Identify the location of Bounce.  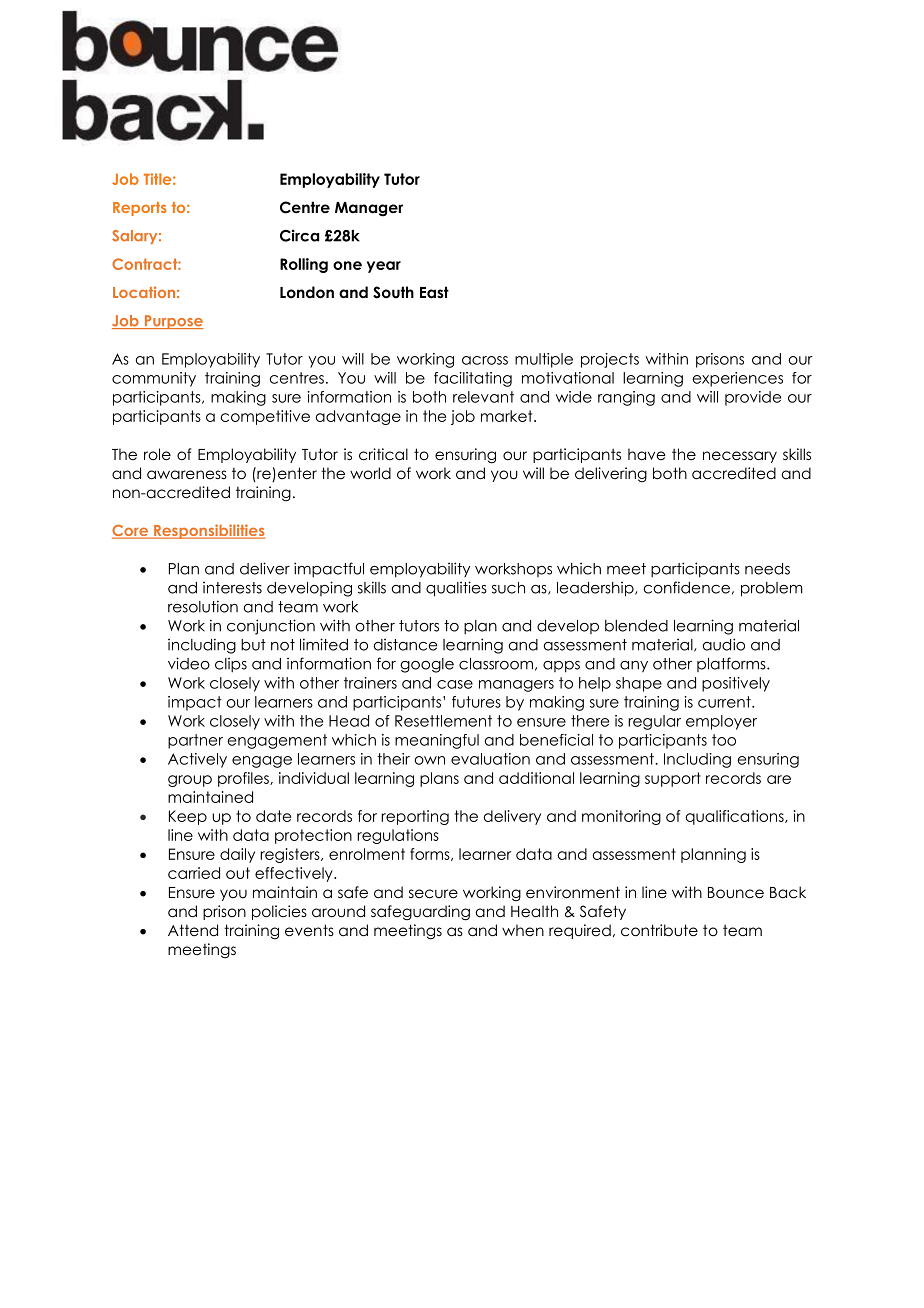
(736, 893).
